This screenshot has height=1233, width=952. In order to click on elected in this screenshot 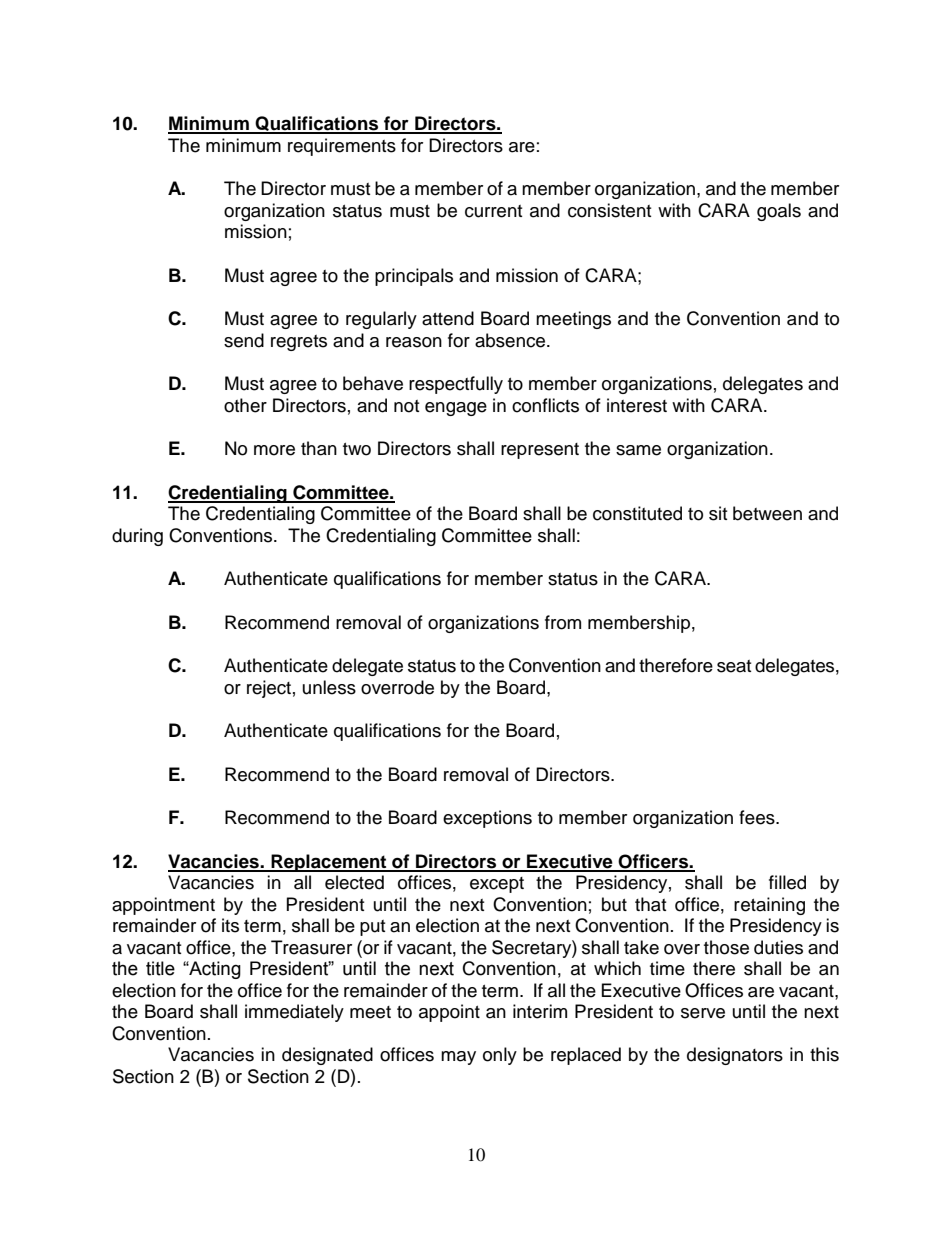, I will do `click(354, 882)`.
